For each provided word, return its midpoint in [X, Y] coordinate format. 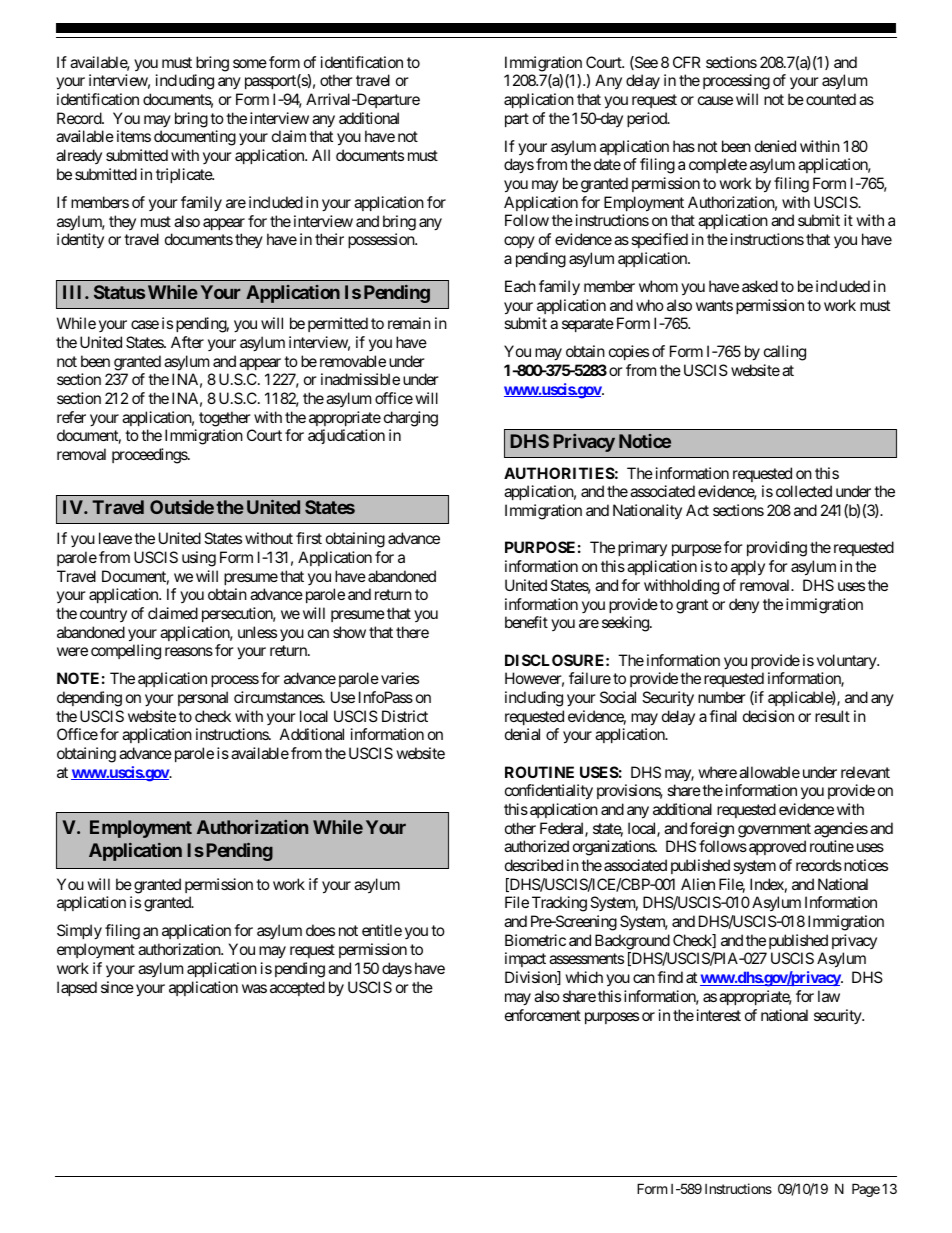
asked [760, 286]
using [199, 559]
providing [777, 549]
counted [831, 99]
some [250, 63]
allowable [769, 772]
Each [520, 286]
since [117, 987]
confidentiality [549, 792]
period [648, 119]
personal [203, 698]
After [187, 342]
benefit [526, 622]
